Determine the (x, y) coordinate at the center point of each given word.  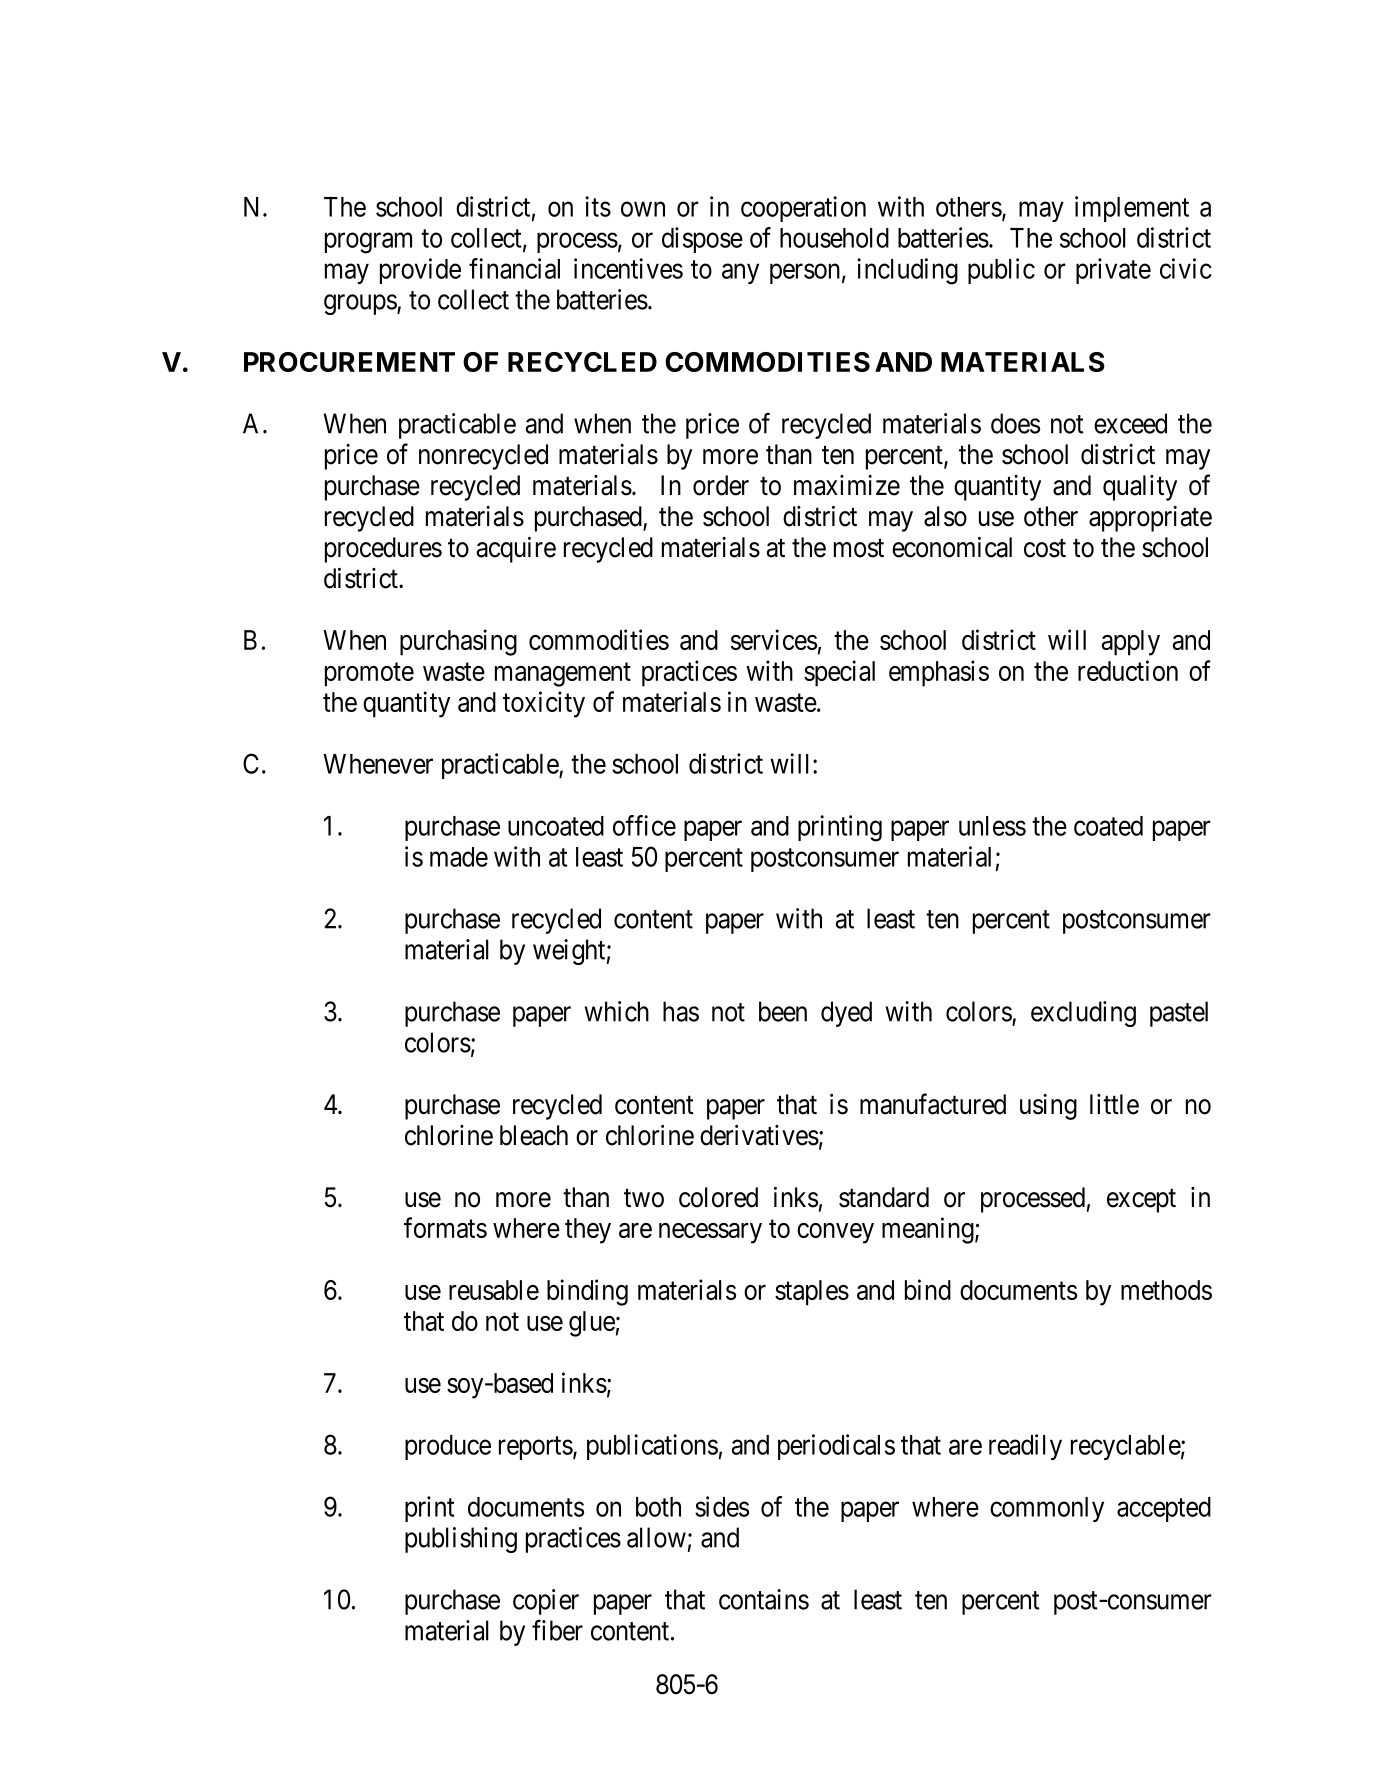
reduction (1128, 670)
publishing (461, 1540)
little (1114, 1104)
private (1113, 271)
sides (722, 1506)
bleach (534, 1135)
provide (420, 271)
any (740, 274)
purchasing (458, 642)
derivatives (759, 1135)
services (774, 639)
